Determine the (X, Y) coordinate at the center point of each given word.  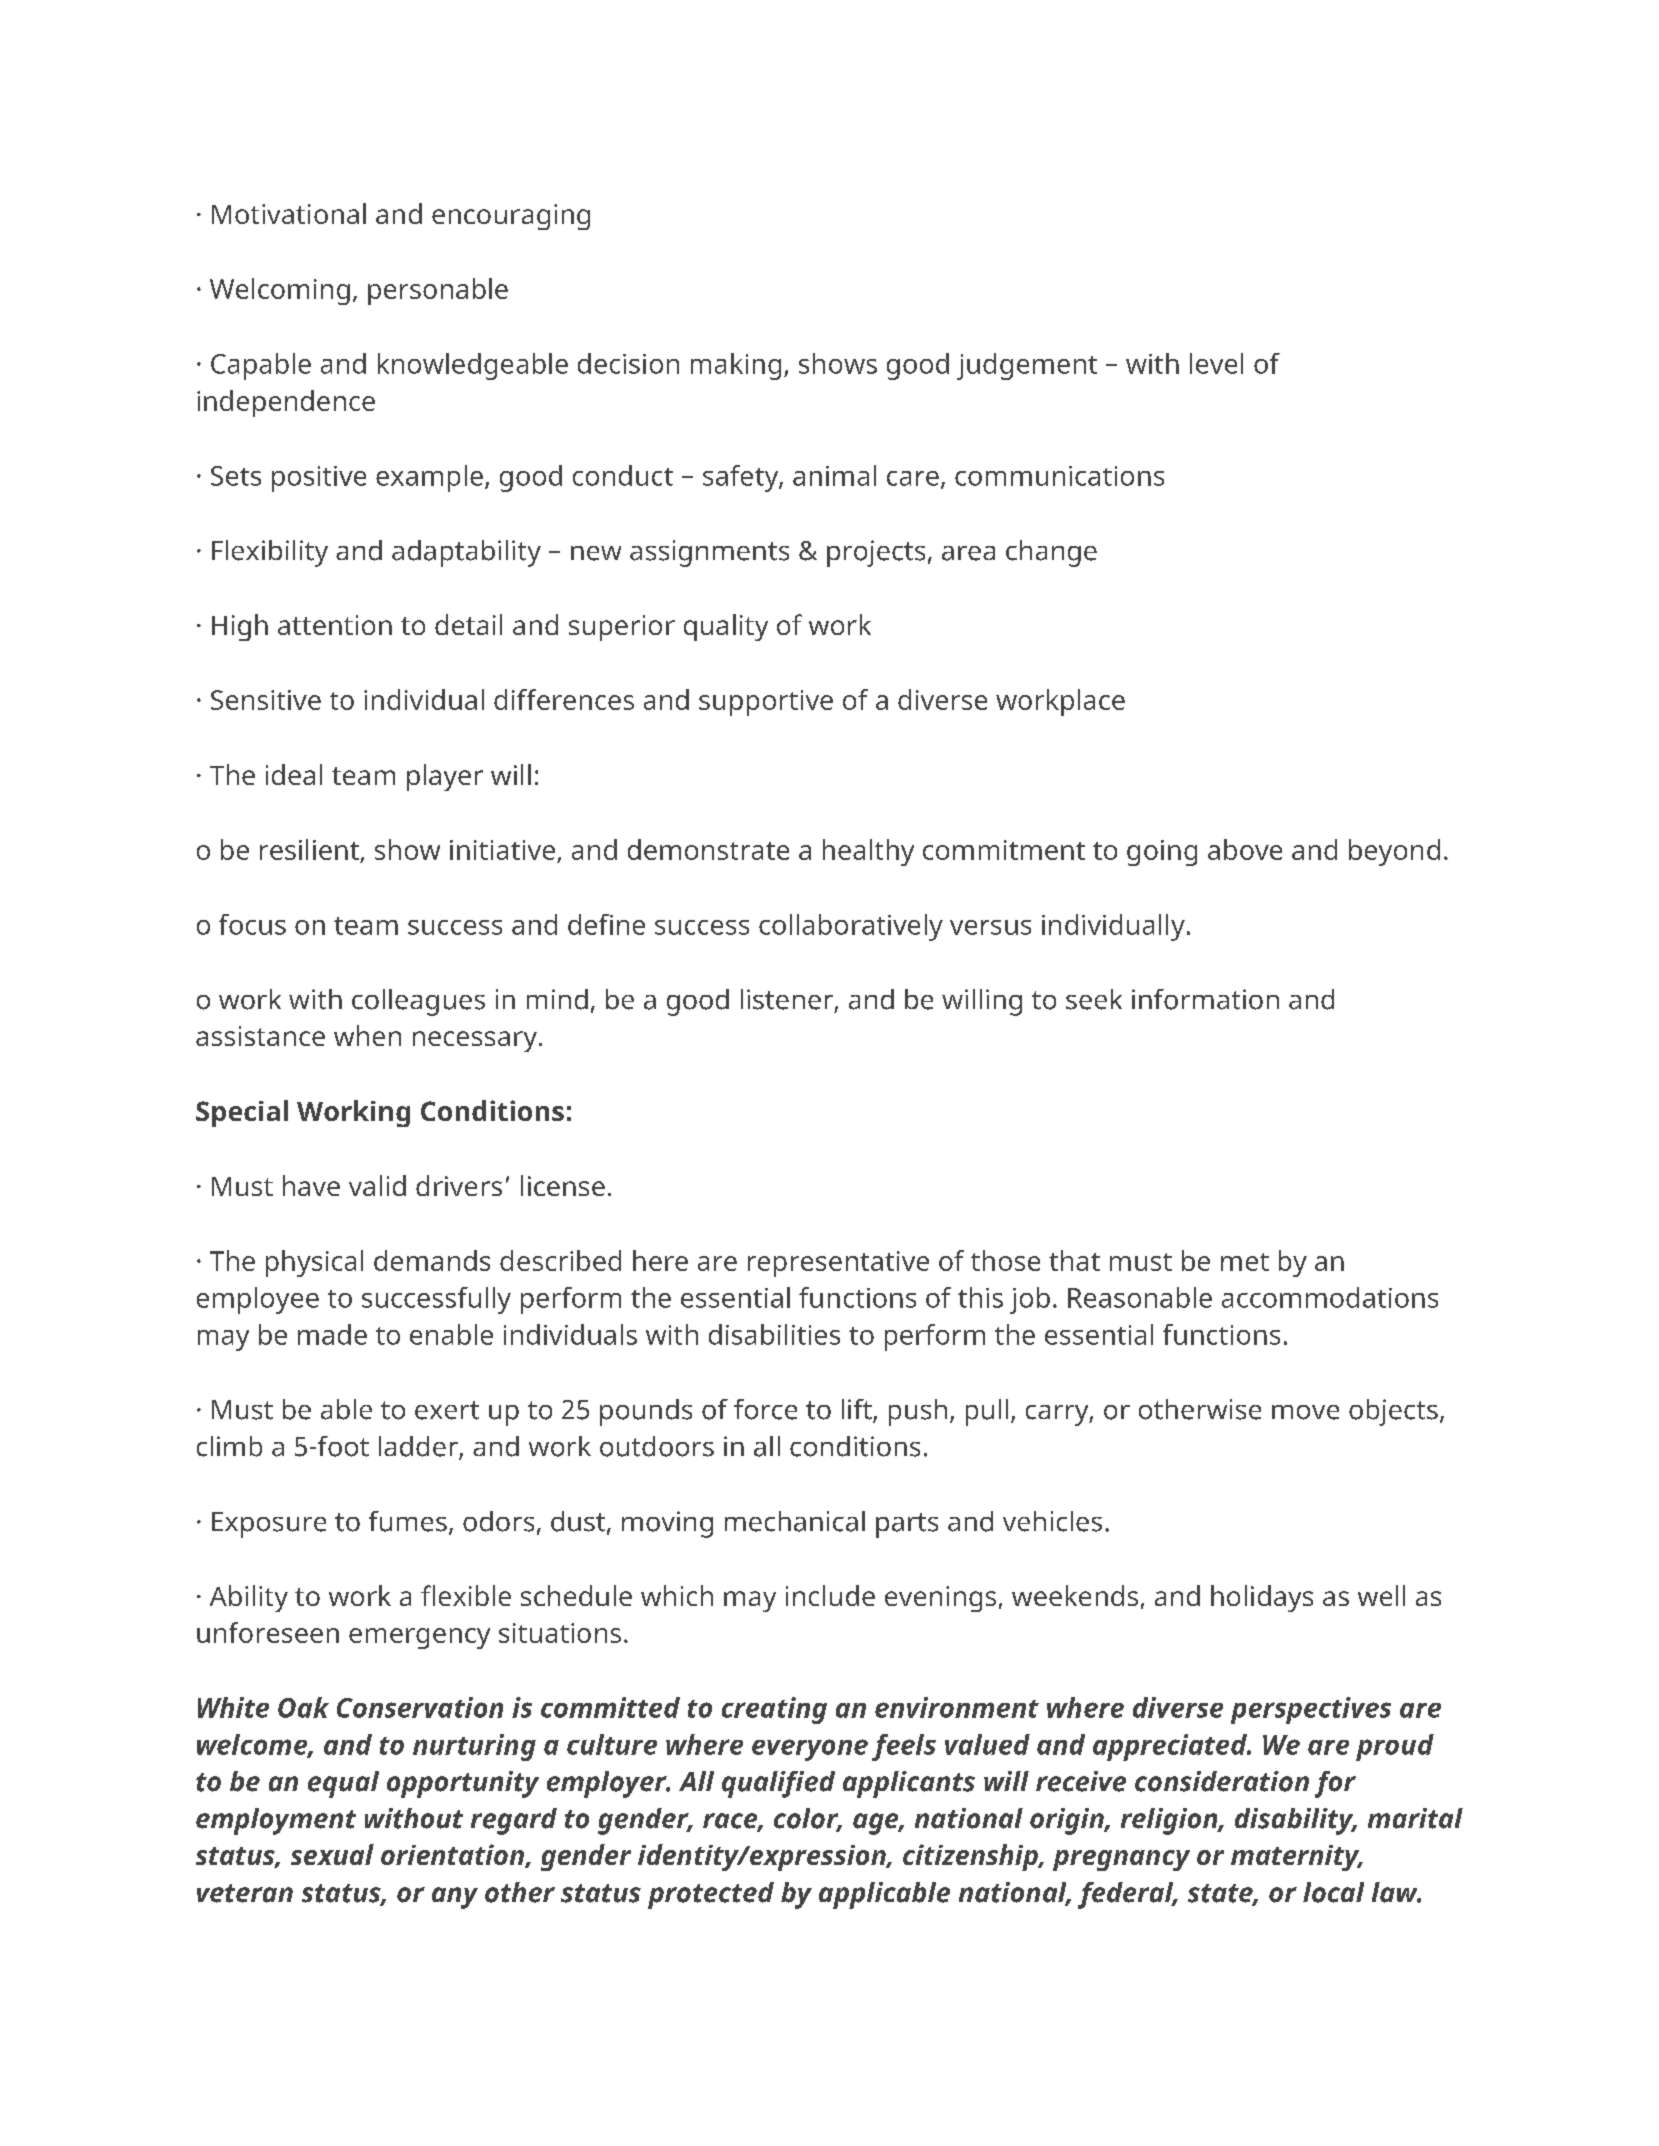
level (1216, 363)
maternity (1296, 1858)
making (736, 366)
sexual (332, 1854)
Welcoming (280, 291)
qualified (778, 1784)
